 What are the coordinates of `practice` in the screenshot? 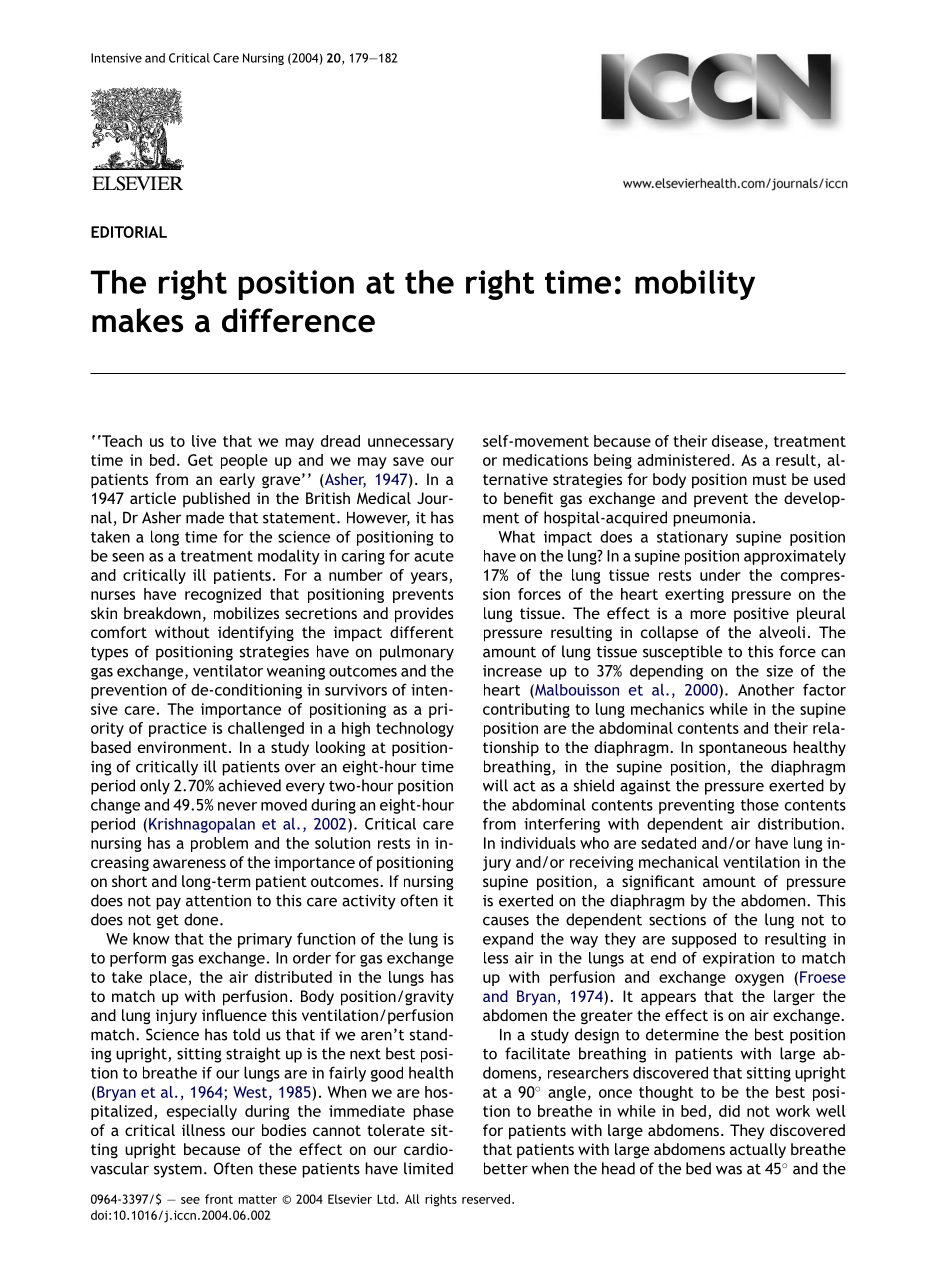 It's located at (178, 729).
